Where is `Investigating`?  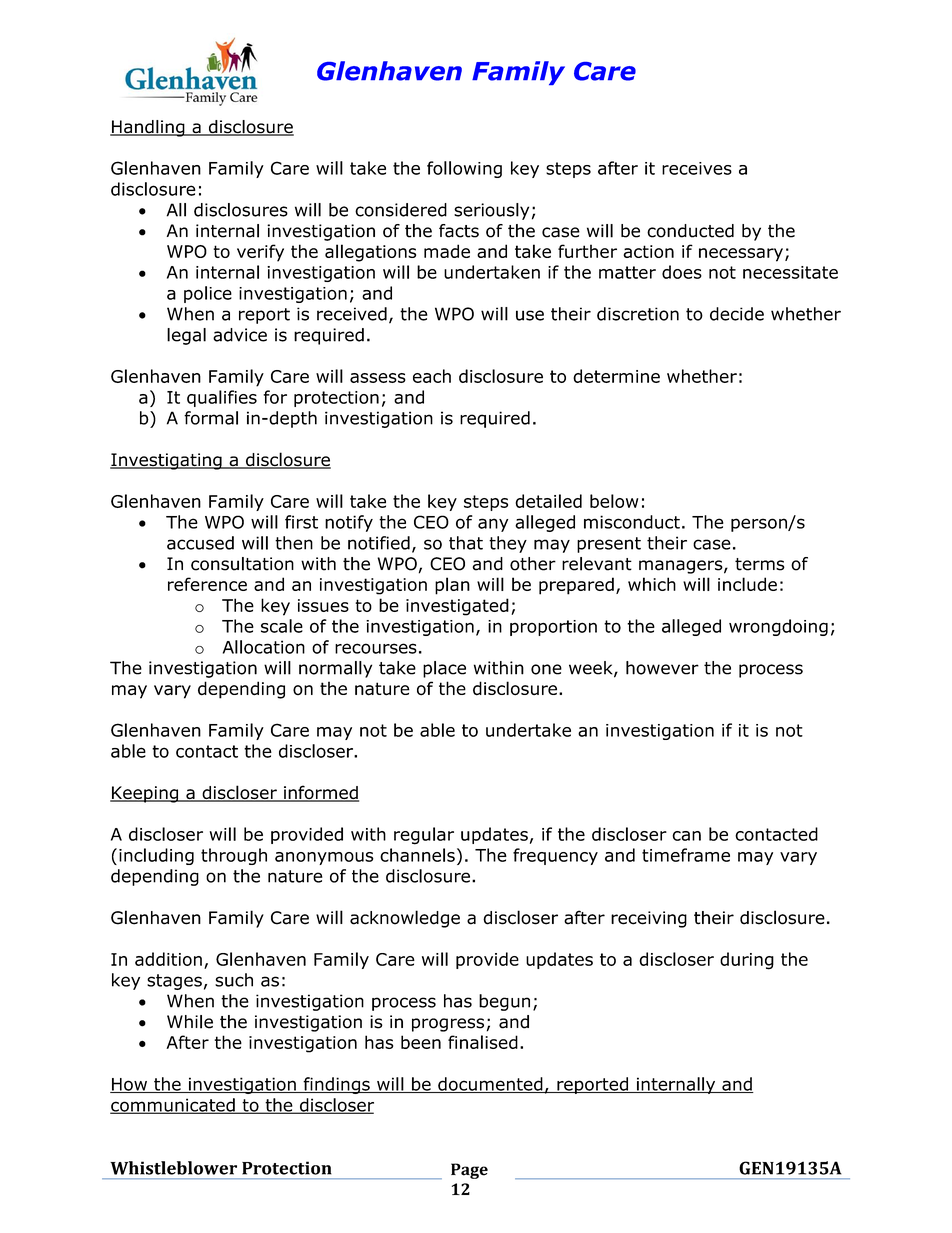
Investigating is located at coordinates (167, 461).
